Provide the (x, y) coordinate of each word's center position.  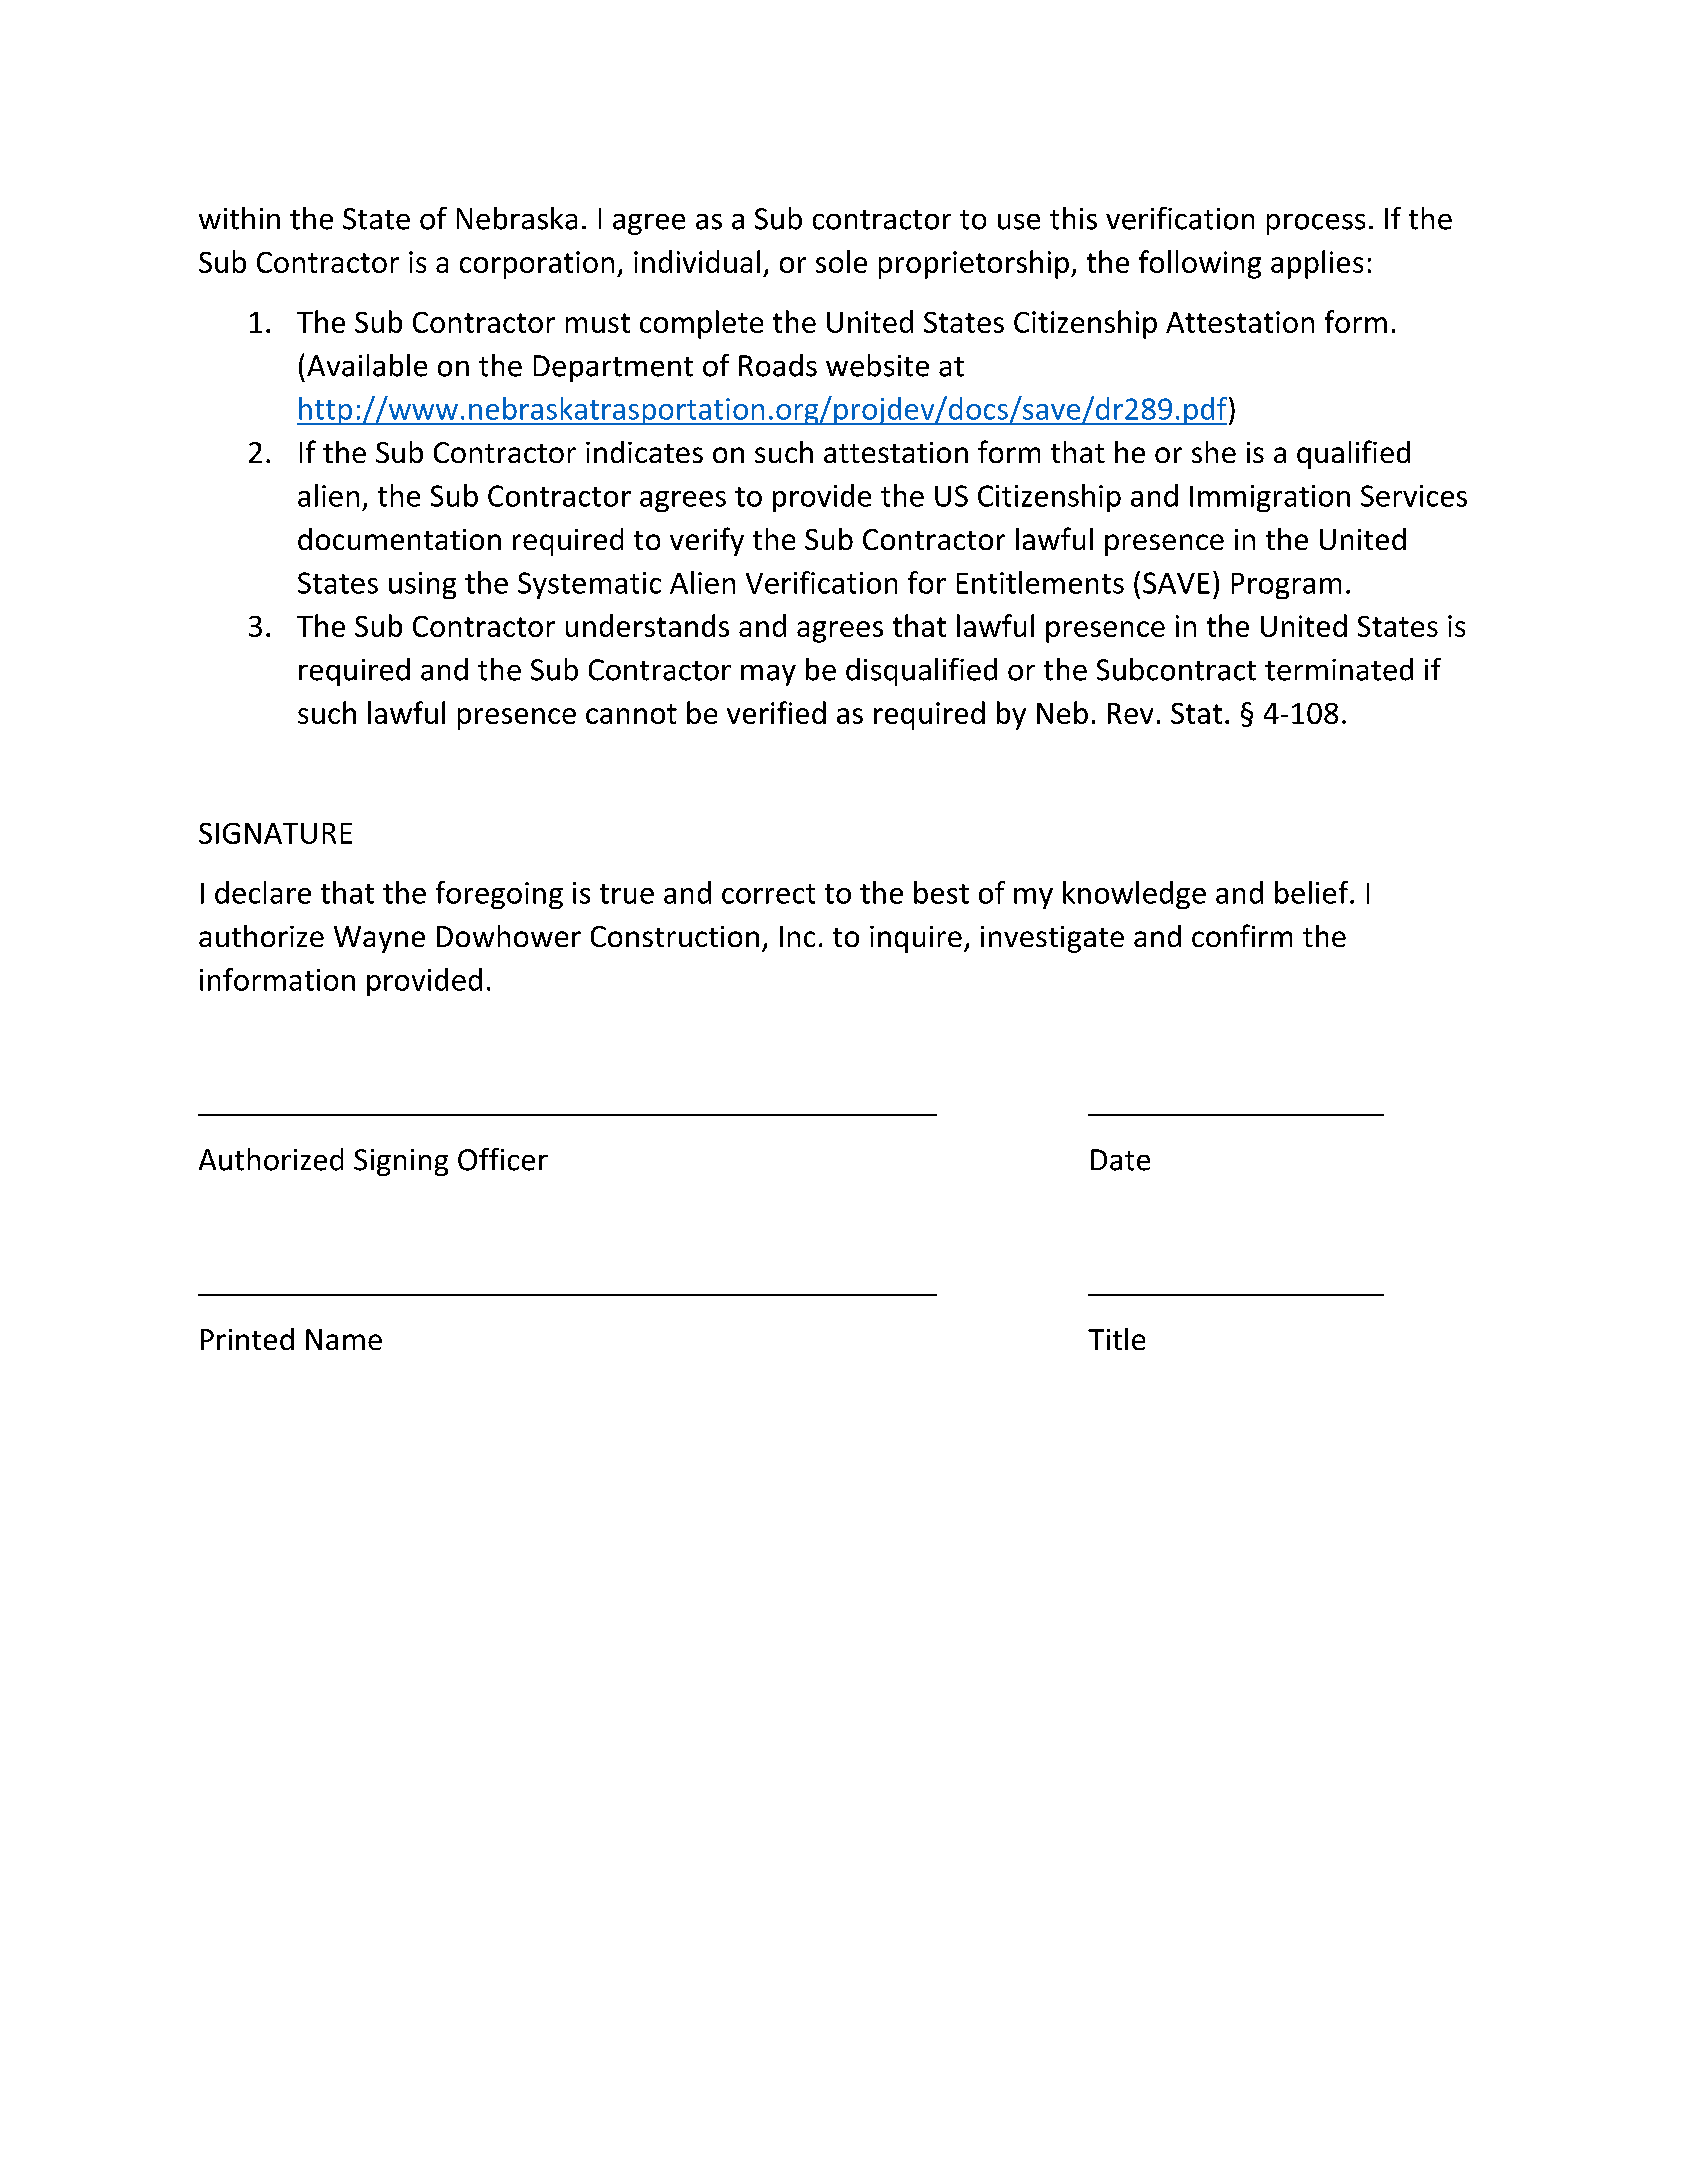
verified (776, 712)
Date (1120, 1160)
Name (344, 1339)
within (239, 218)
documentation (399, 539)
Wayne (379, 939)
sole (841, 261)
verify (707, 541)
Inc (797, 936)
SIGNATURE (275, 833)
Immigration (1270, 498)
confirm (1242, 935)
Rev (1130, 713)
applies (1317, 264)
